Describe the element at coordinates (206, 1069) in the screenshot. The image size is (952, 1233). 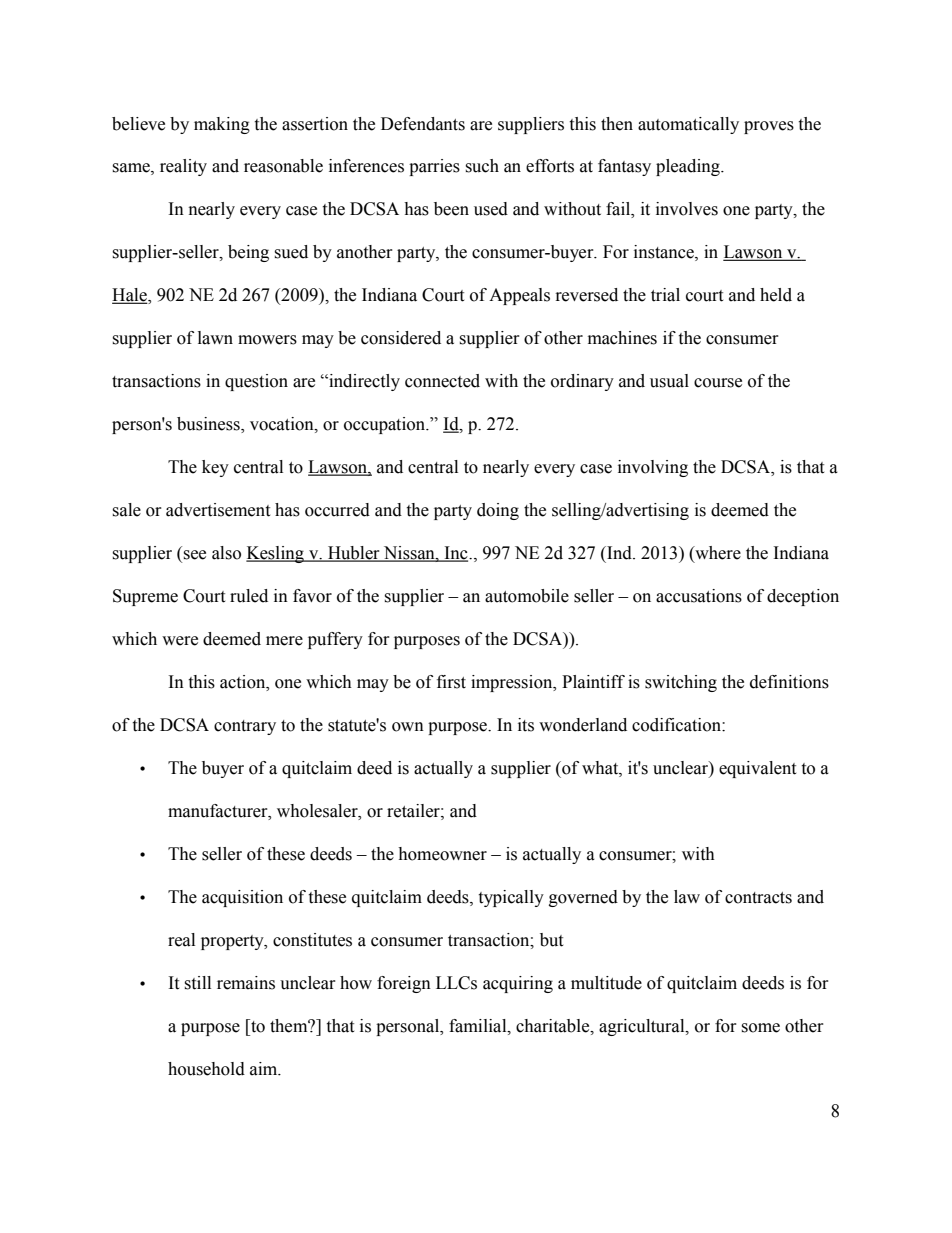
I see `household` at that location.
